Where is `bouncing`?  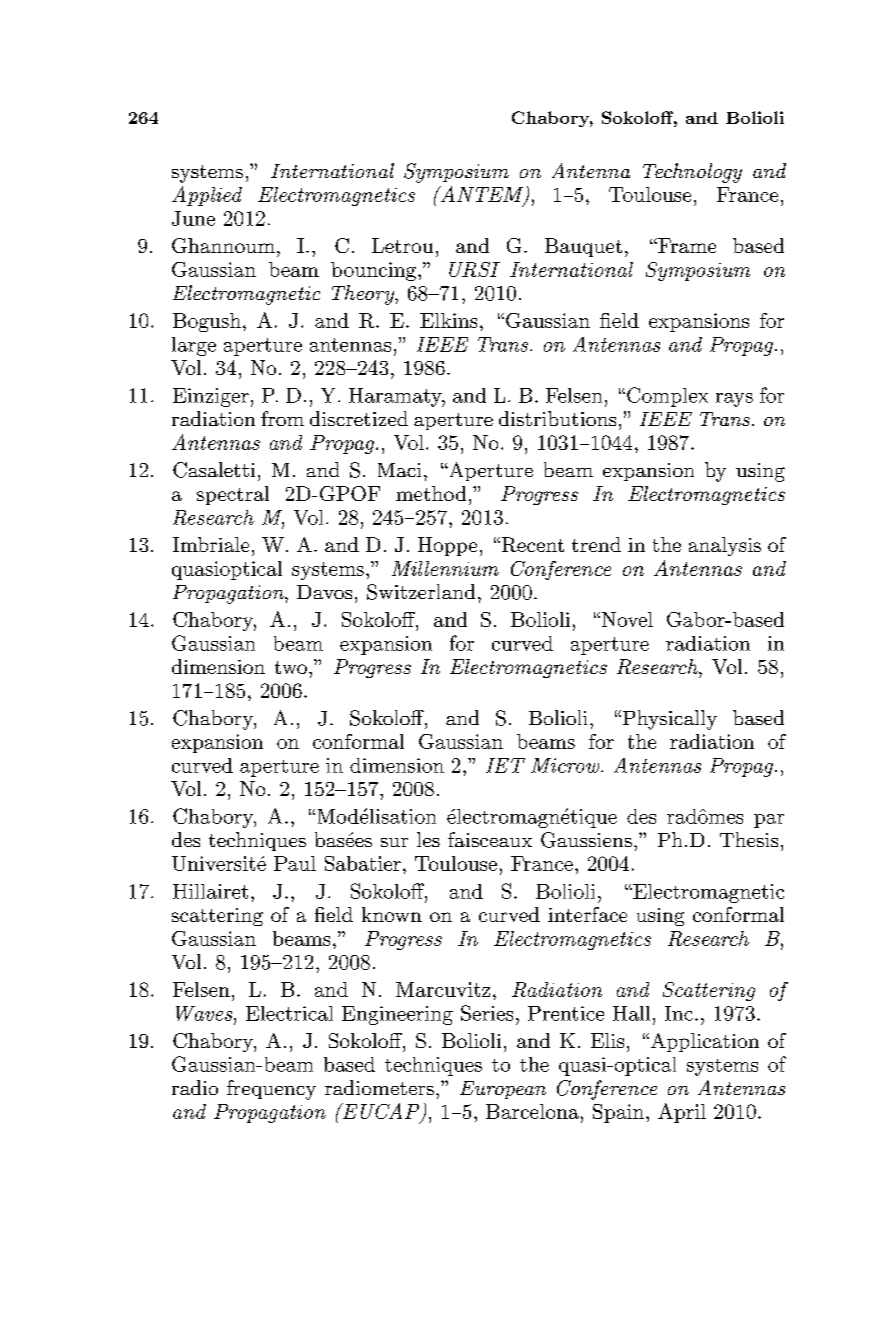 bouncing is located at coordinates (373, 271).
